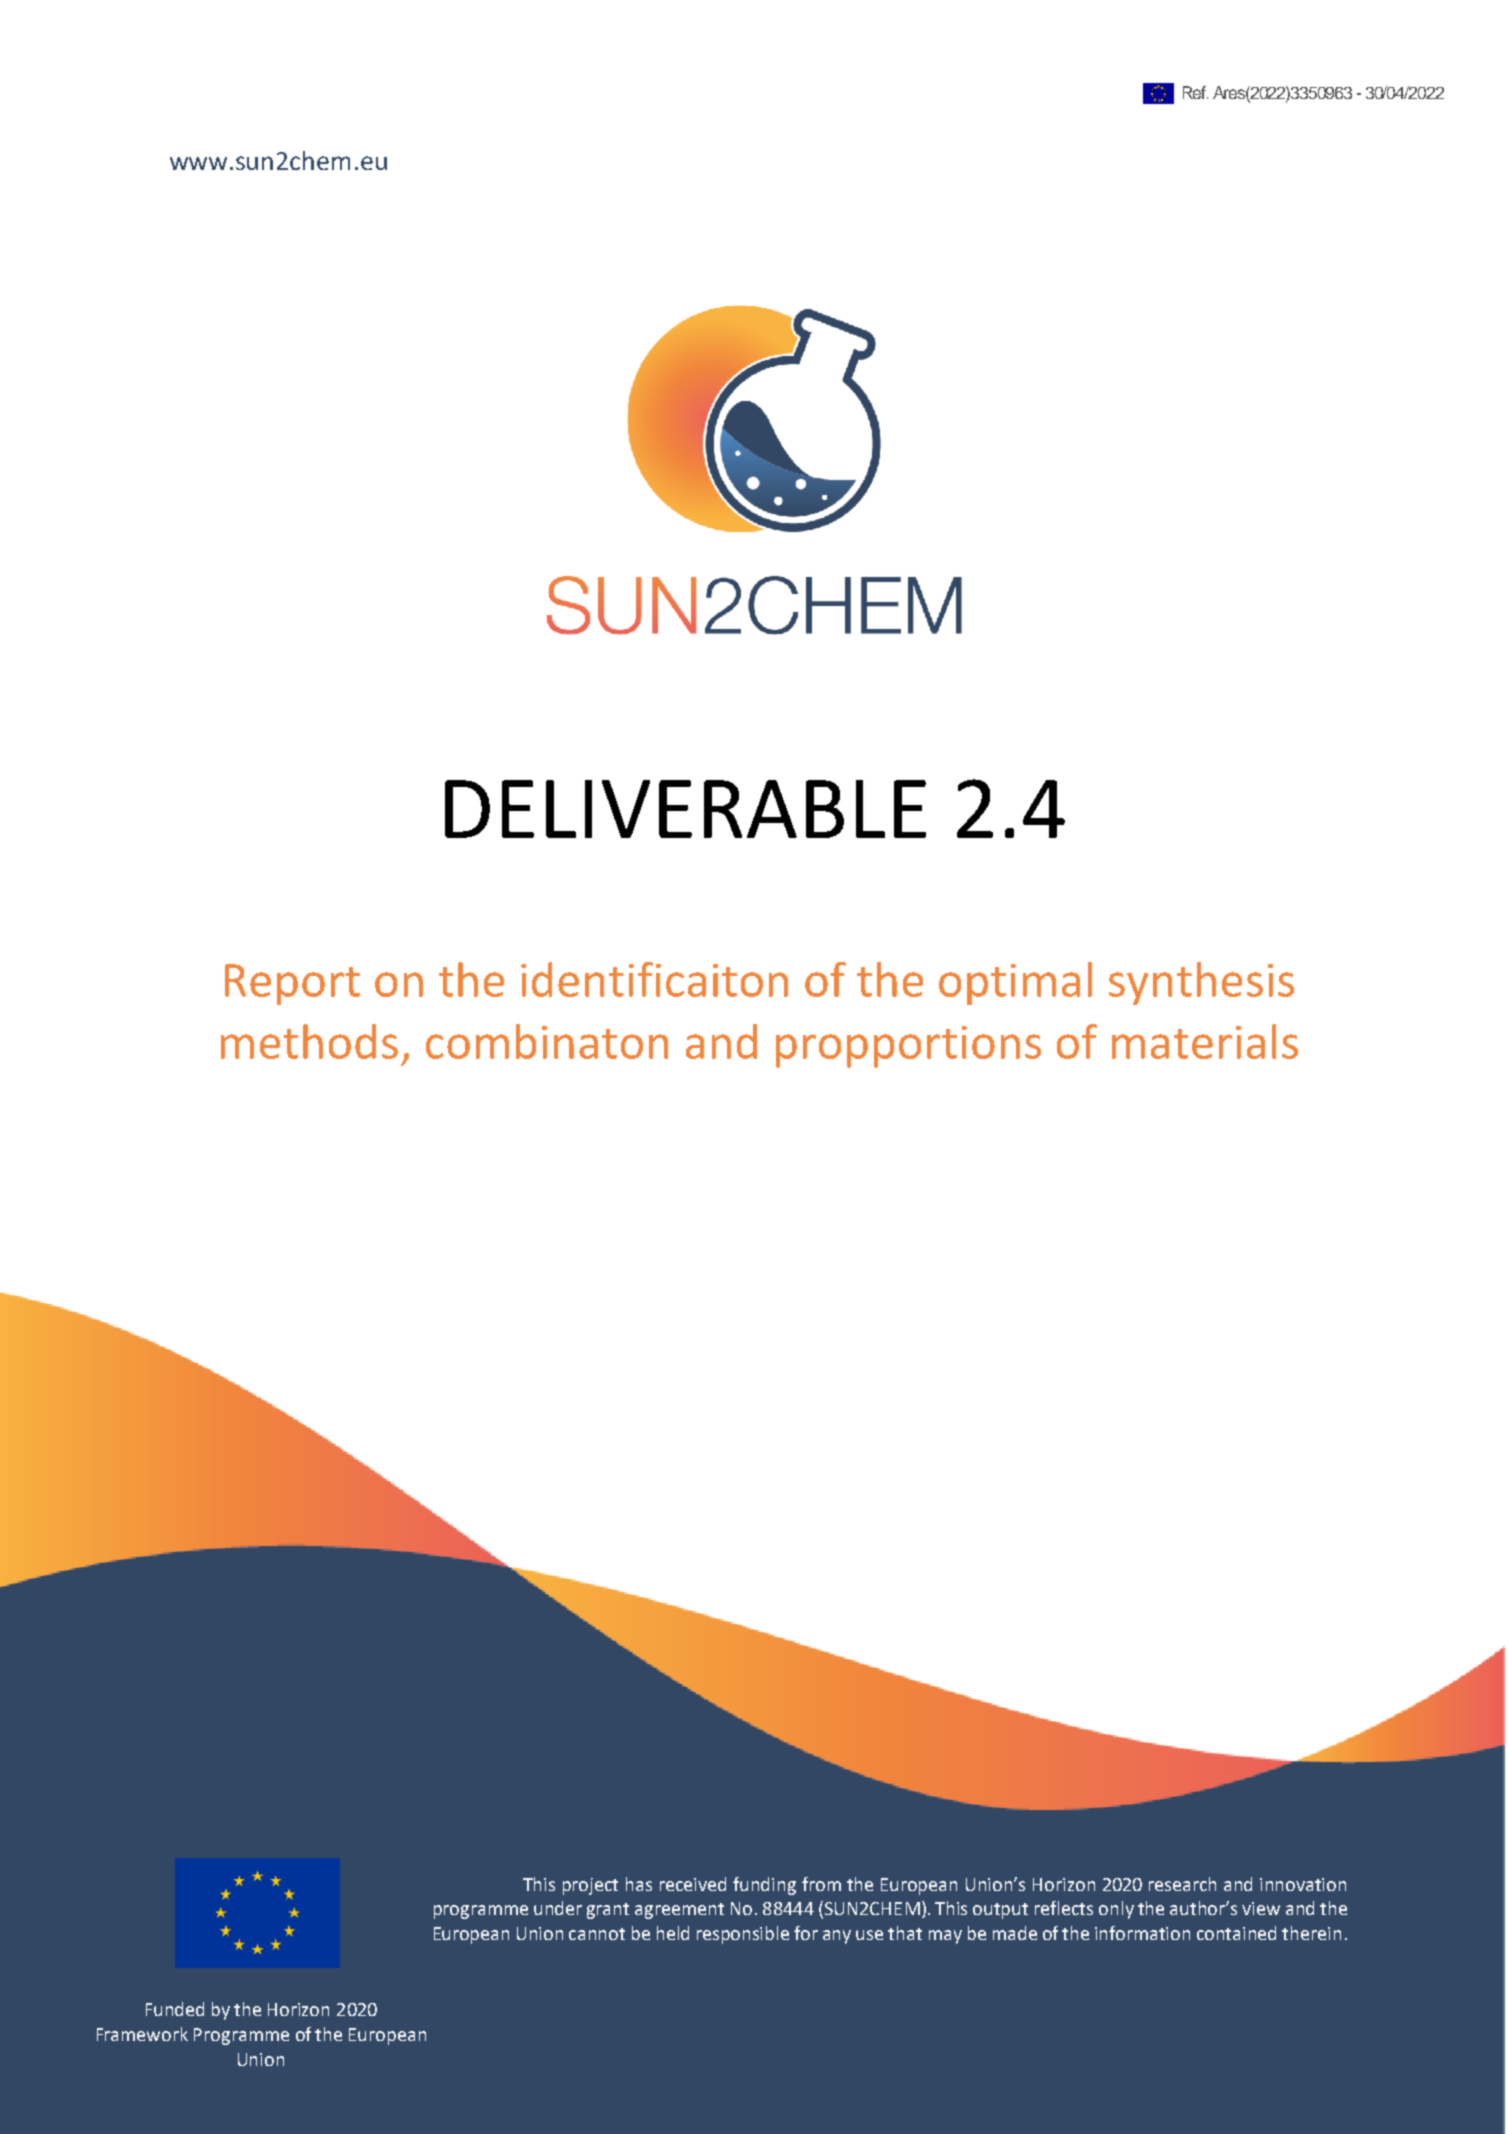 This image has height=2134, width=1508. Describe the element at coordinates (292, 984) in the image. I see `Report` at that location.
